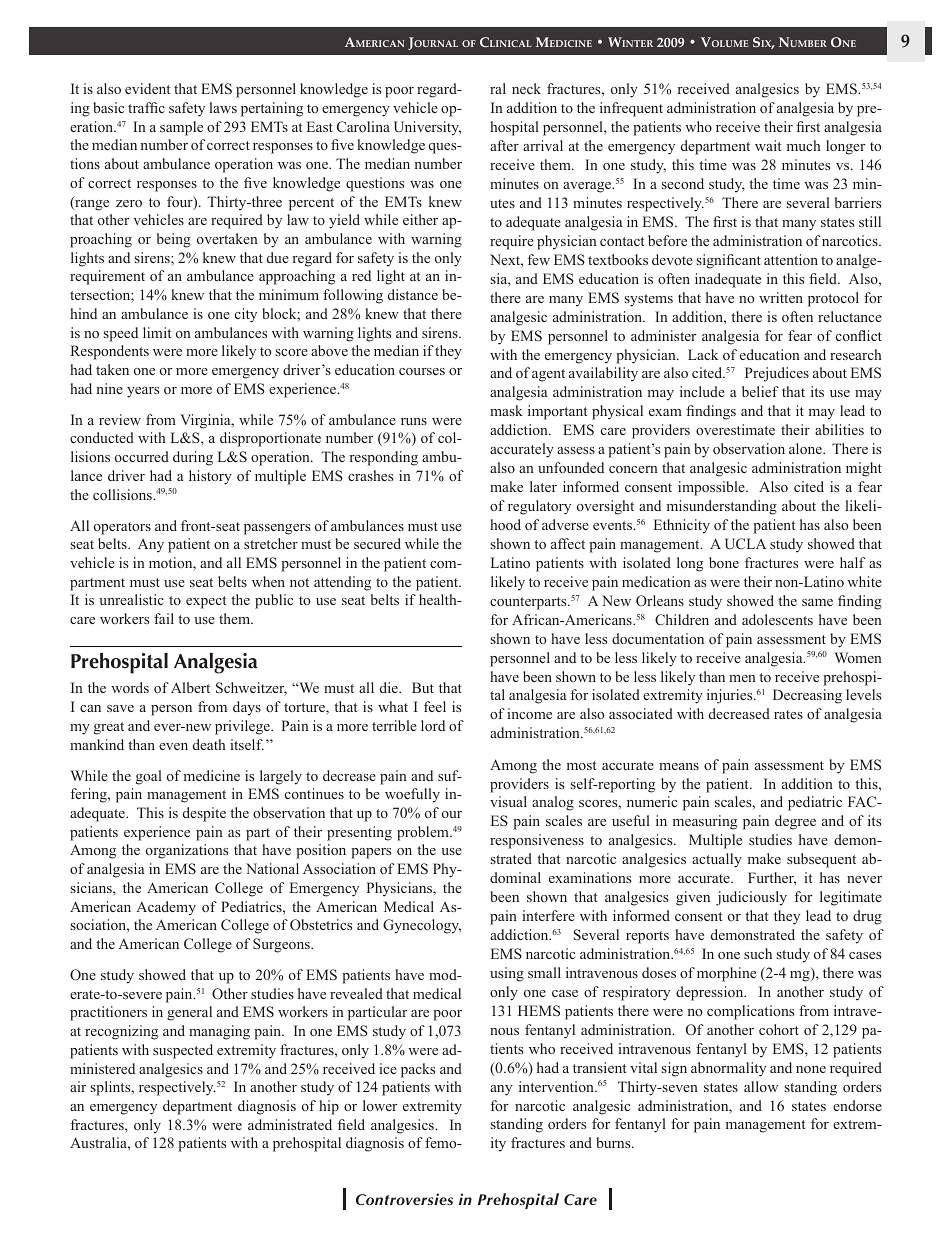  What do you see at coordinates (112, 1088) in the page?
I see `splints` at bounding box center [112, 1088].
